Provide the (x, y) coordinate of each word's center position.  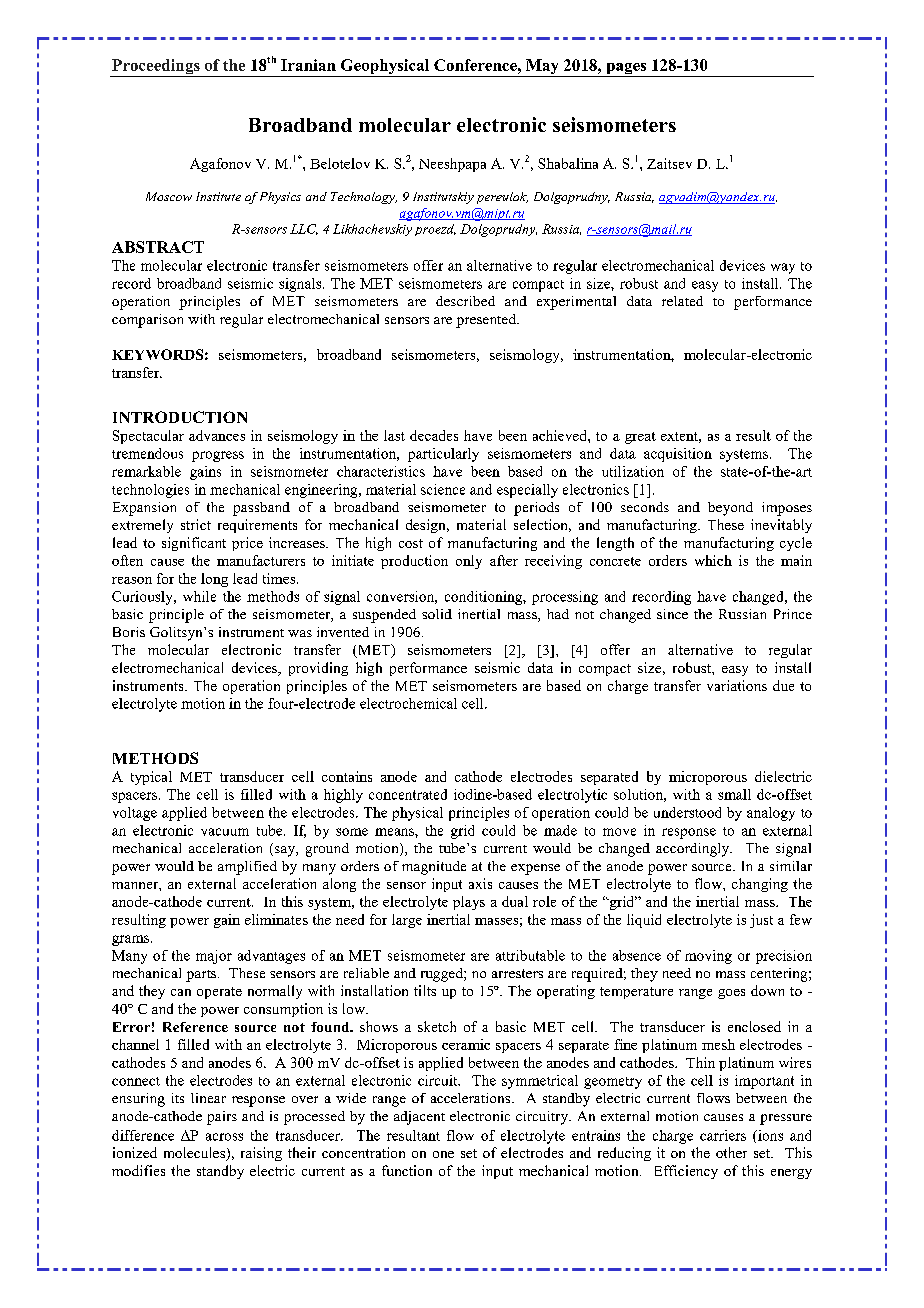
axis (480, 883)
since (672, 614)
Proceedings (156, 68)
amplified (247, 868)
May (542, 68)
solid (437, 614)
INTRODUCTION (180, 417)
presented (487, 321)
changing (760, 885)
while (199, 596)
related (682, 301)
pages (626, 70)
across (224, 1137)
